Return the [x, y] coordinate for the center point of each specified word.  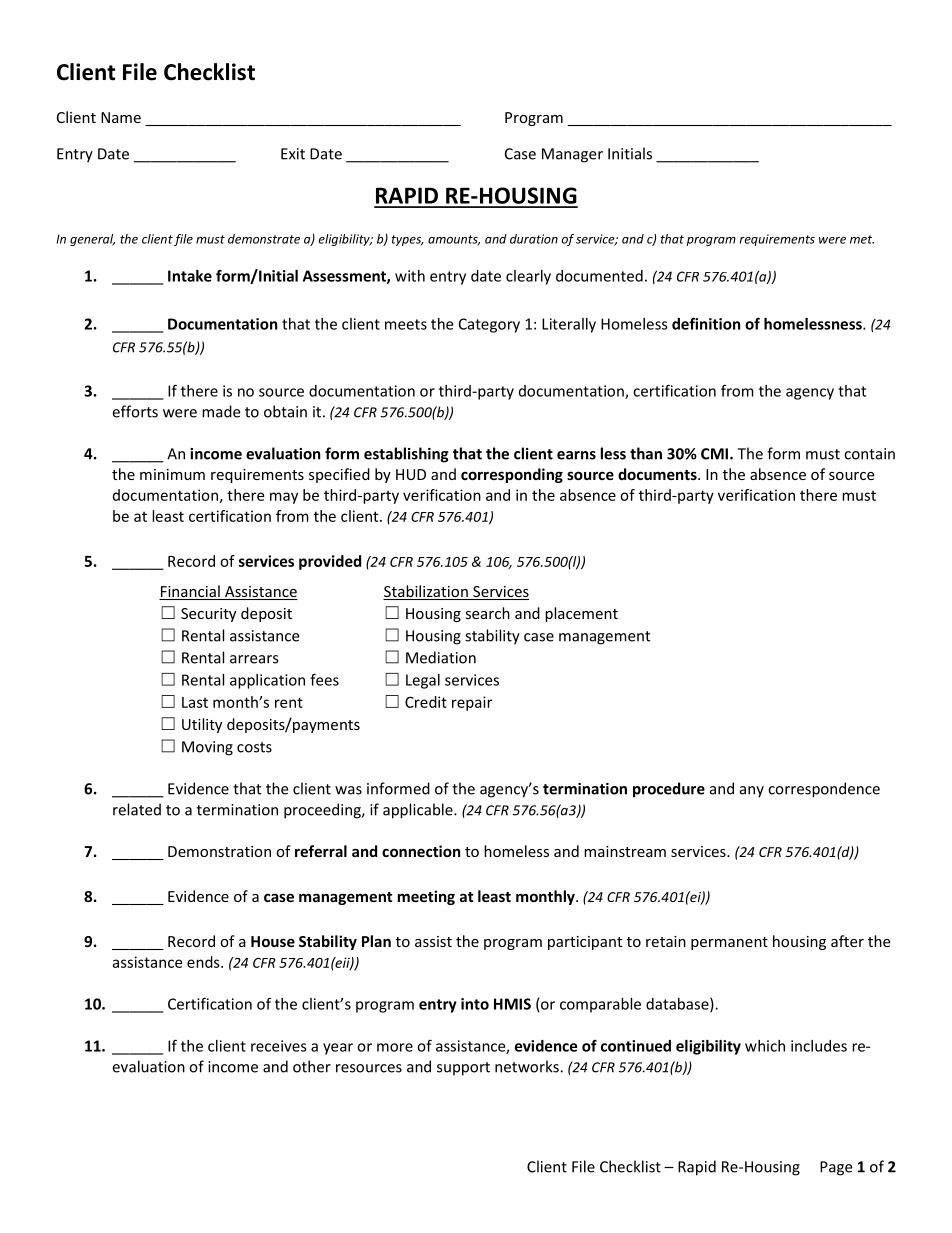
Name [121, 117]
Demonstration [219, 851]
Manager [572, 155]
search [487, 613]
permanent [729, 943]
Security [208, 615]
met [862, 239]
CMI [714, 454]
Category [489, 325]
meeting [426, 897]
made [221, 411]
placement [581, 614]
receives [279, 1046]
